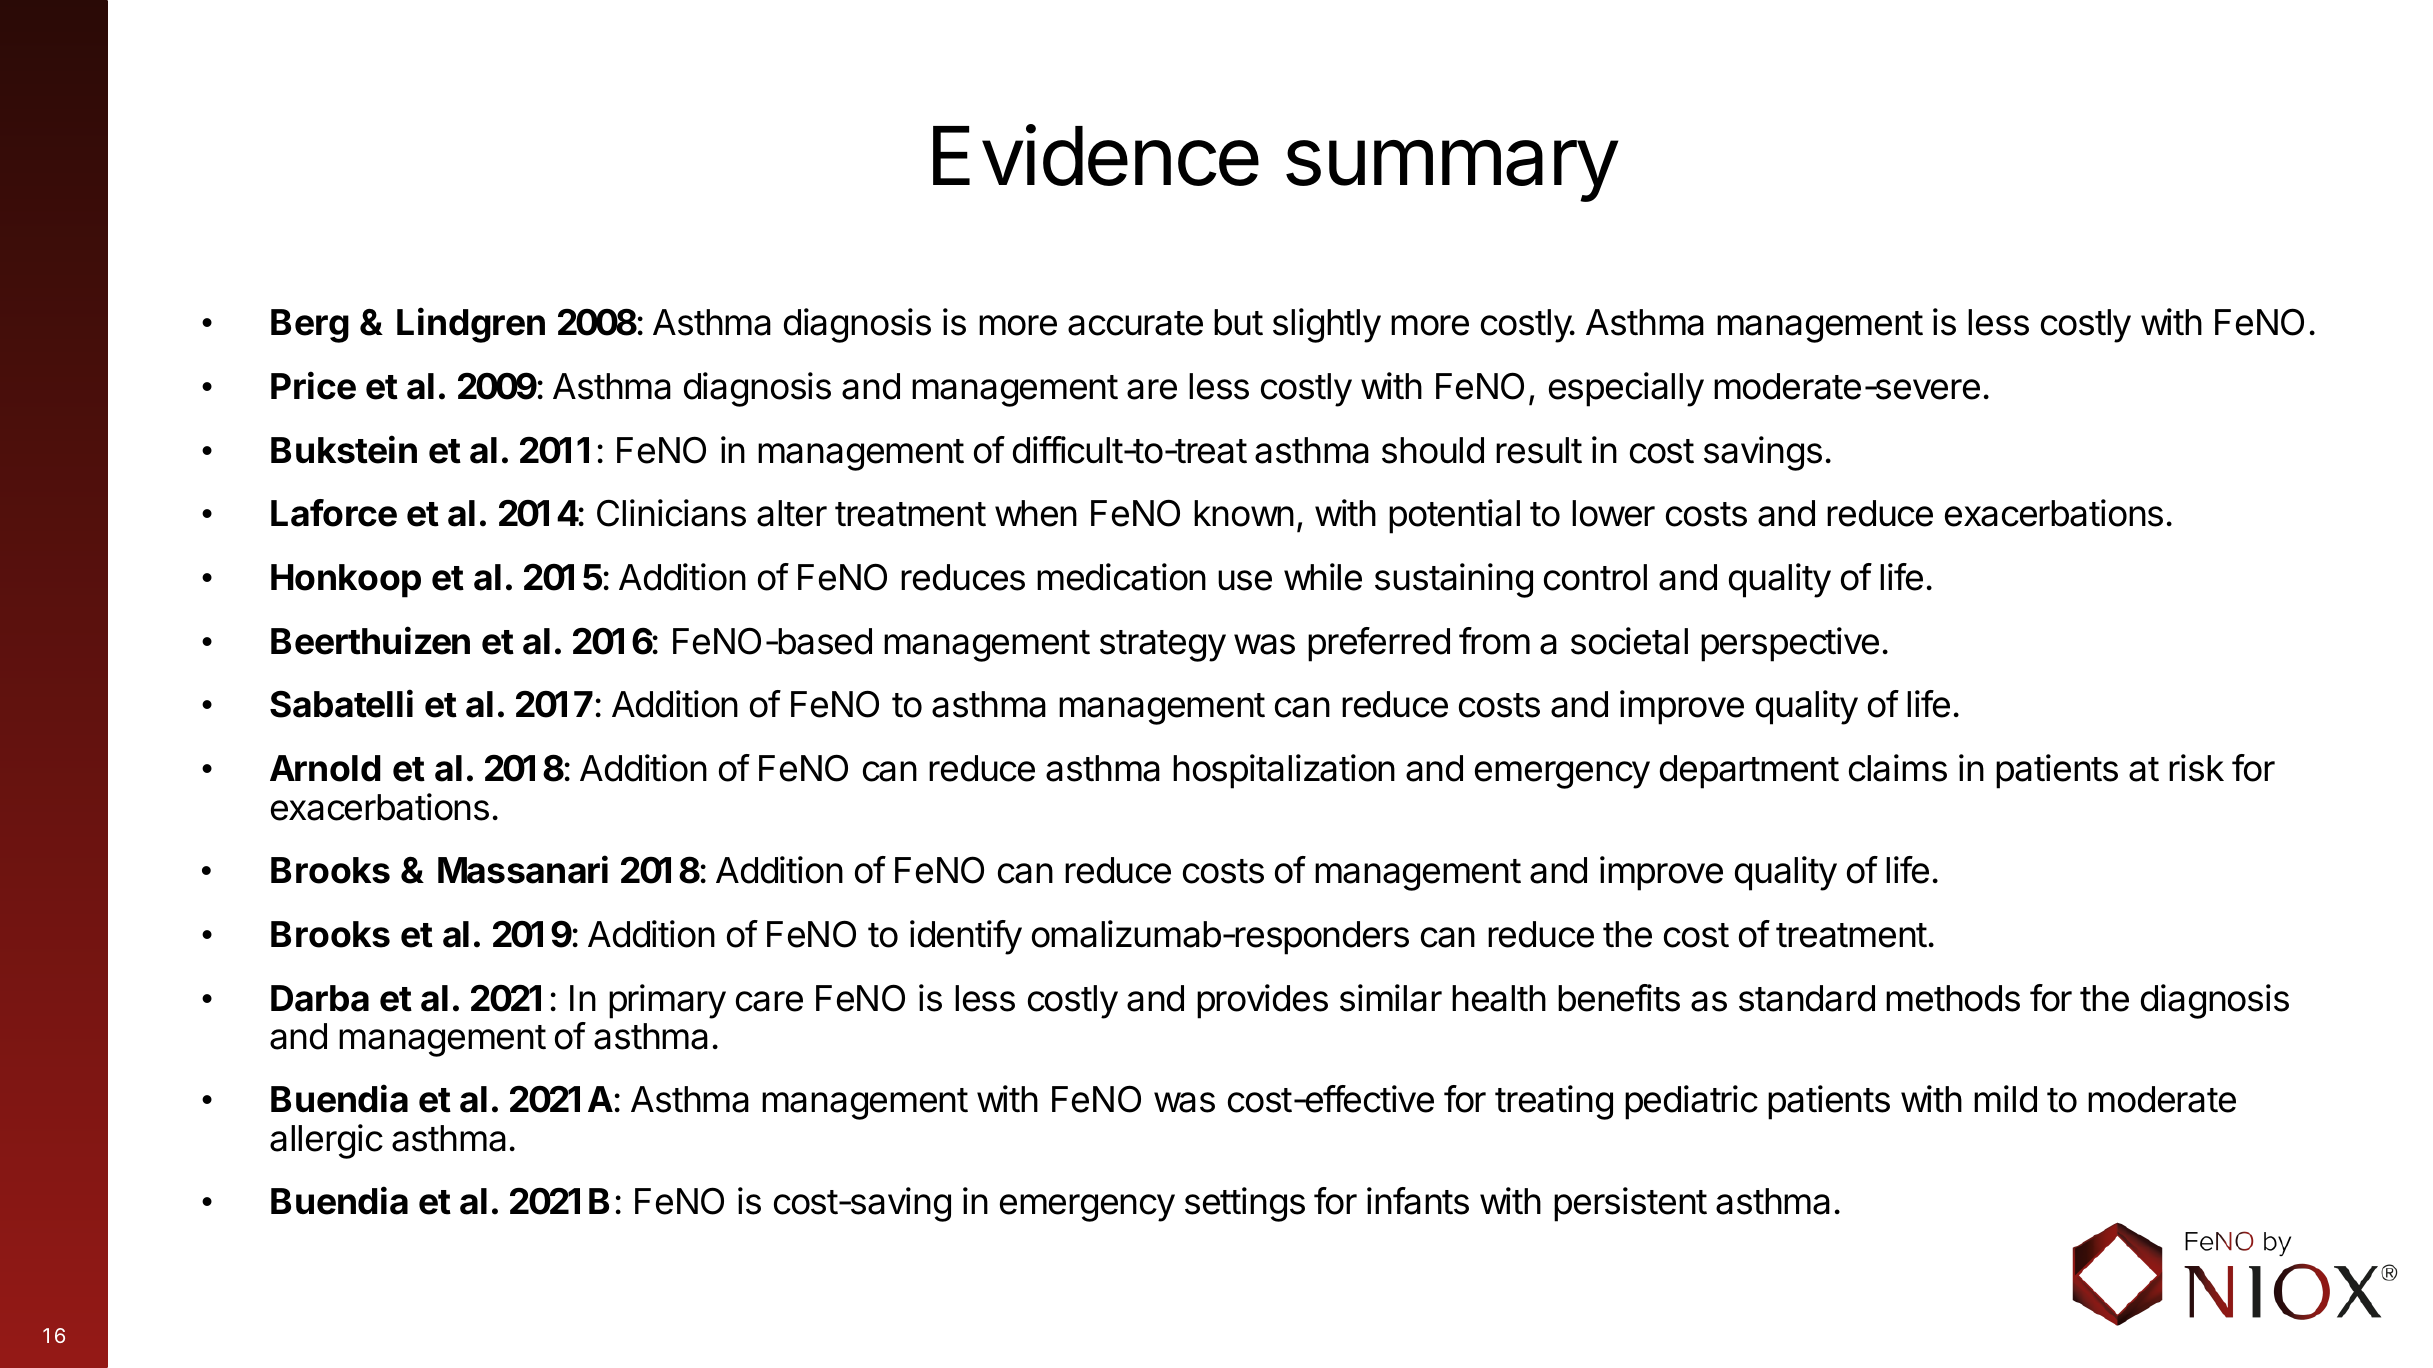  Describe the element at coordinates (313, 386) in the page. I see `Price` at that location.
